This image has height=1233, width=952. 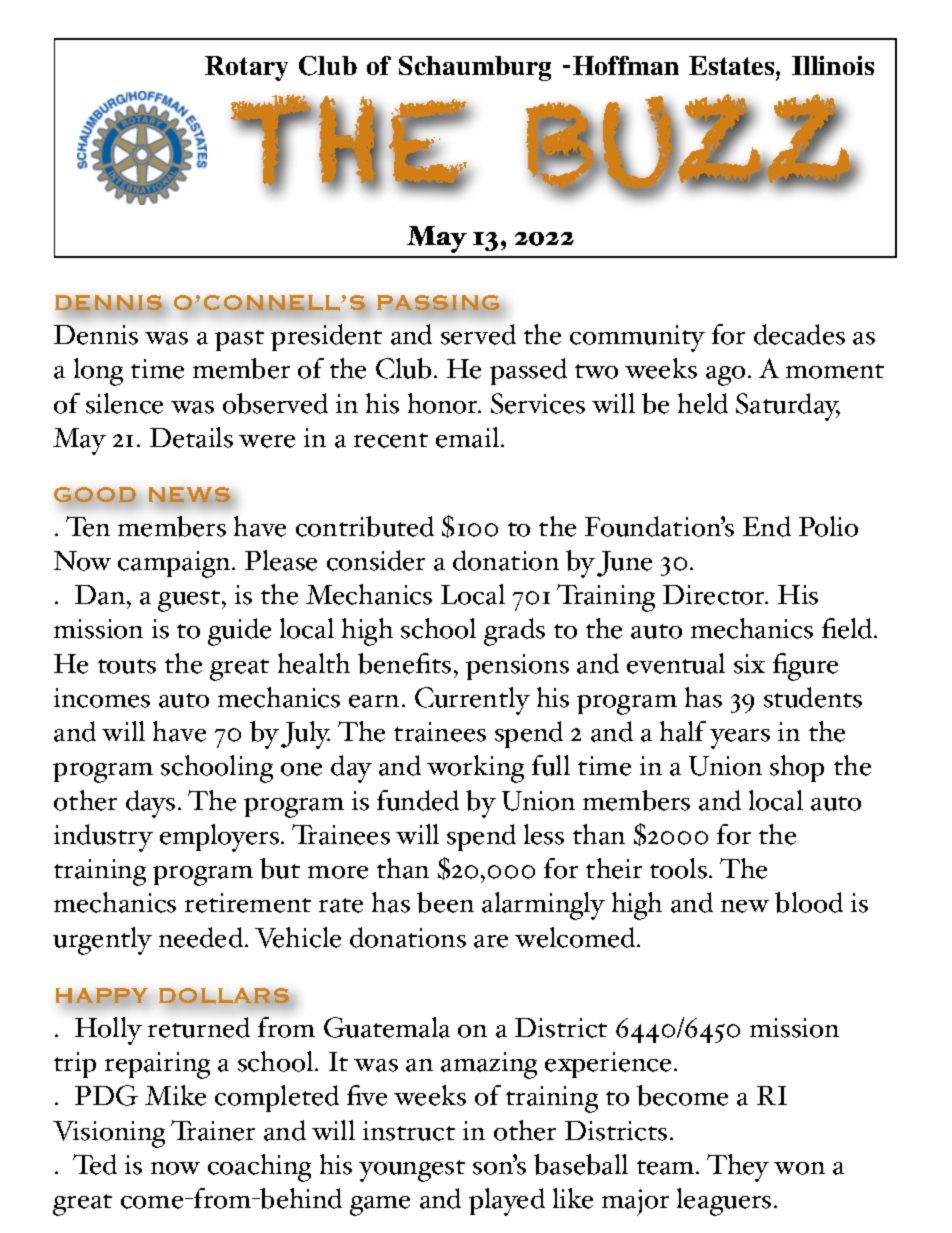 I want to click on youngest, so click(x=412, y=1171).
